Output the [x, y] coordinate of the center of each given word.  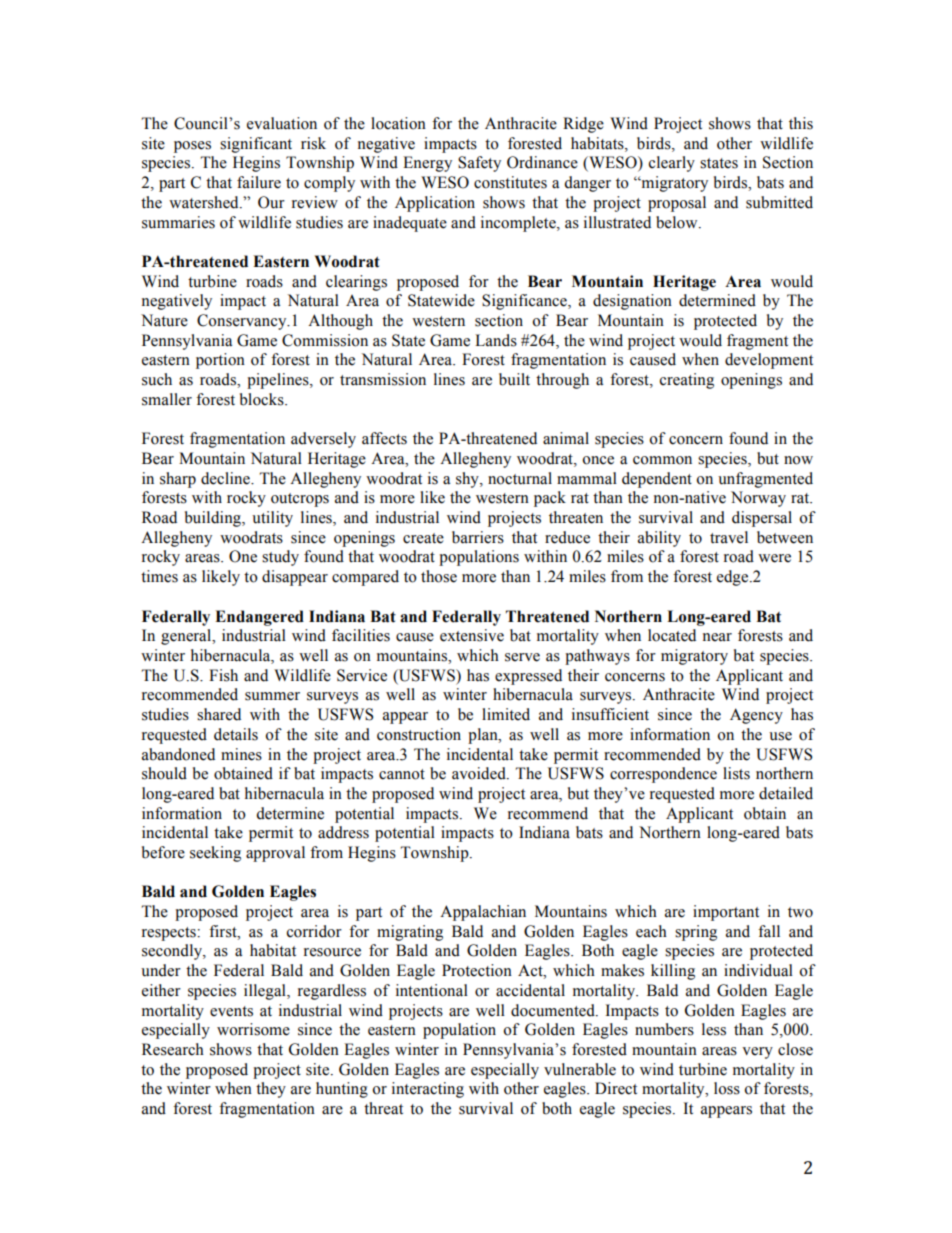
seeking [215, 854]
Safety [479, 164]
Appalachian [483, 913]
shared [219, 714]
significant [256, 145]
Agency [756, 716]
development [769, 361]
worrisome [253, 1029]
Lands [496, 340]
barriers [478, 537]
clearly [672, 164]
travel [729, 537]
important [726, 913]
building [214, 519]
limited [506, 714]
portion [220, 361]
